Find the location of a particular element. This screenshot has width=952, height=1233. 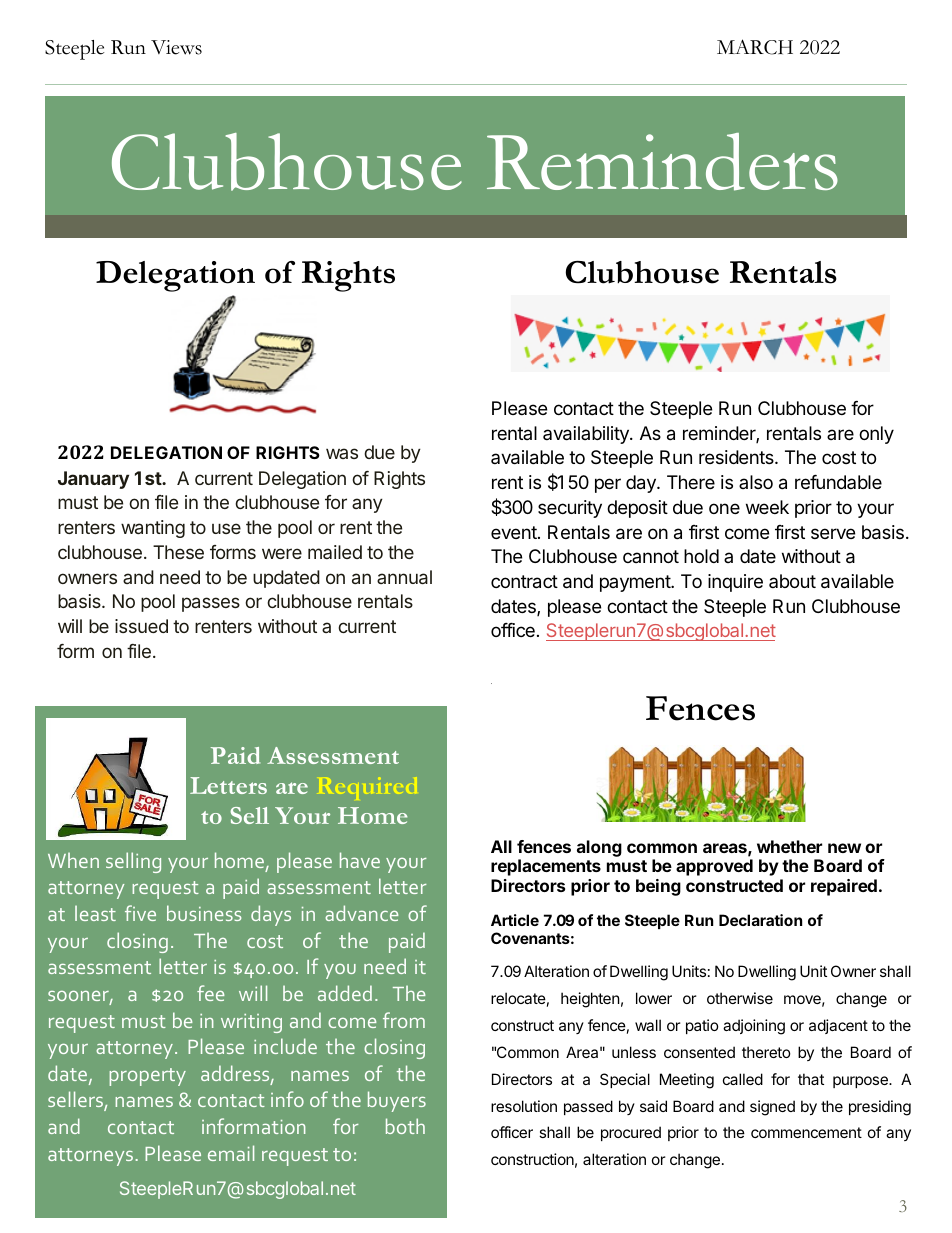

about is located at coordinates (792, 581).
